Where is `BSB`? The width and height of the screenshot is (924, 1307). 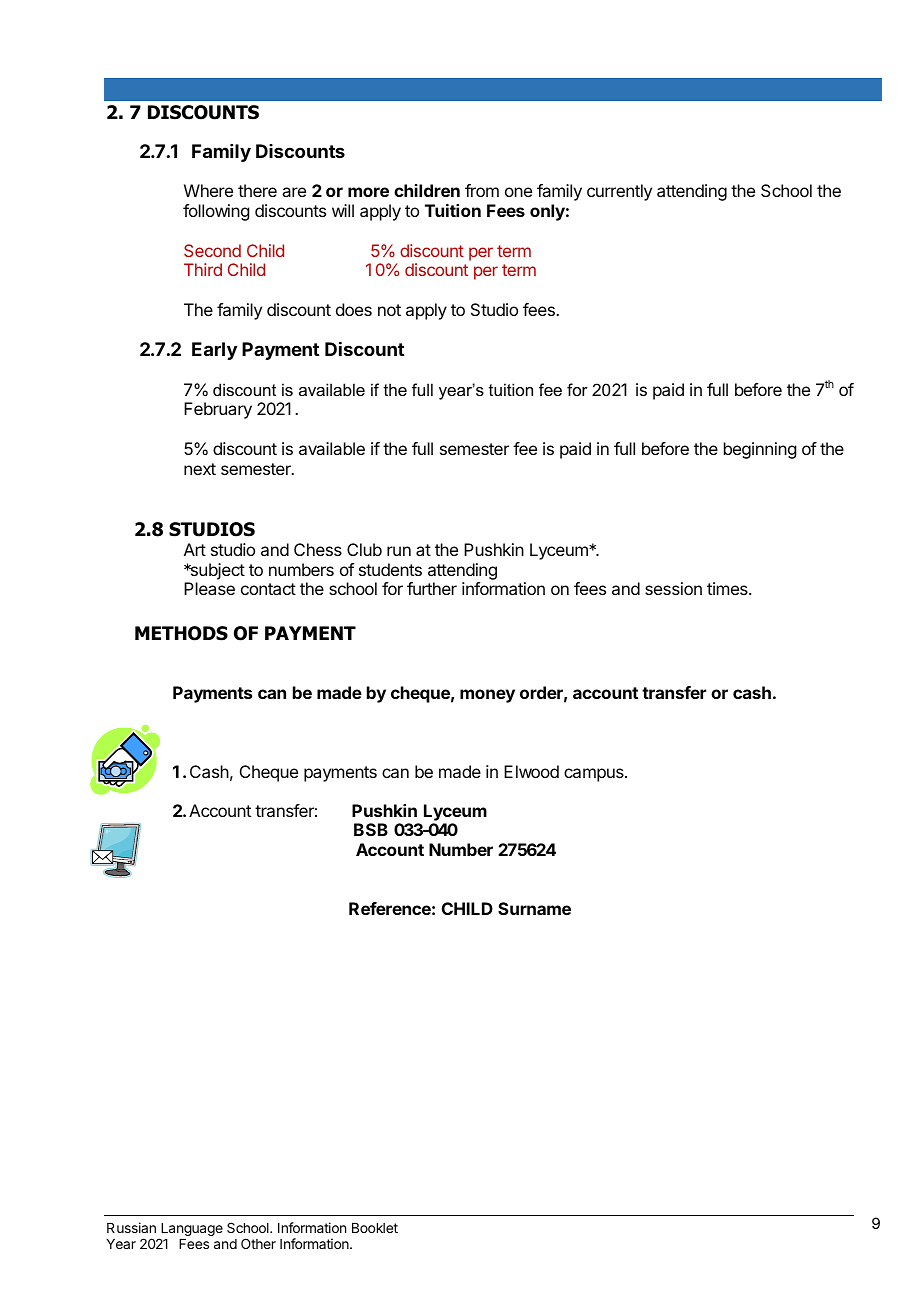
BSB is located at coordinates (371, 829).
